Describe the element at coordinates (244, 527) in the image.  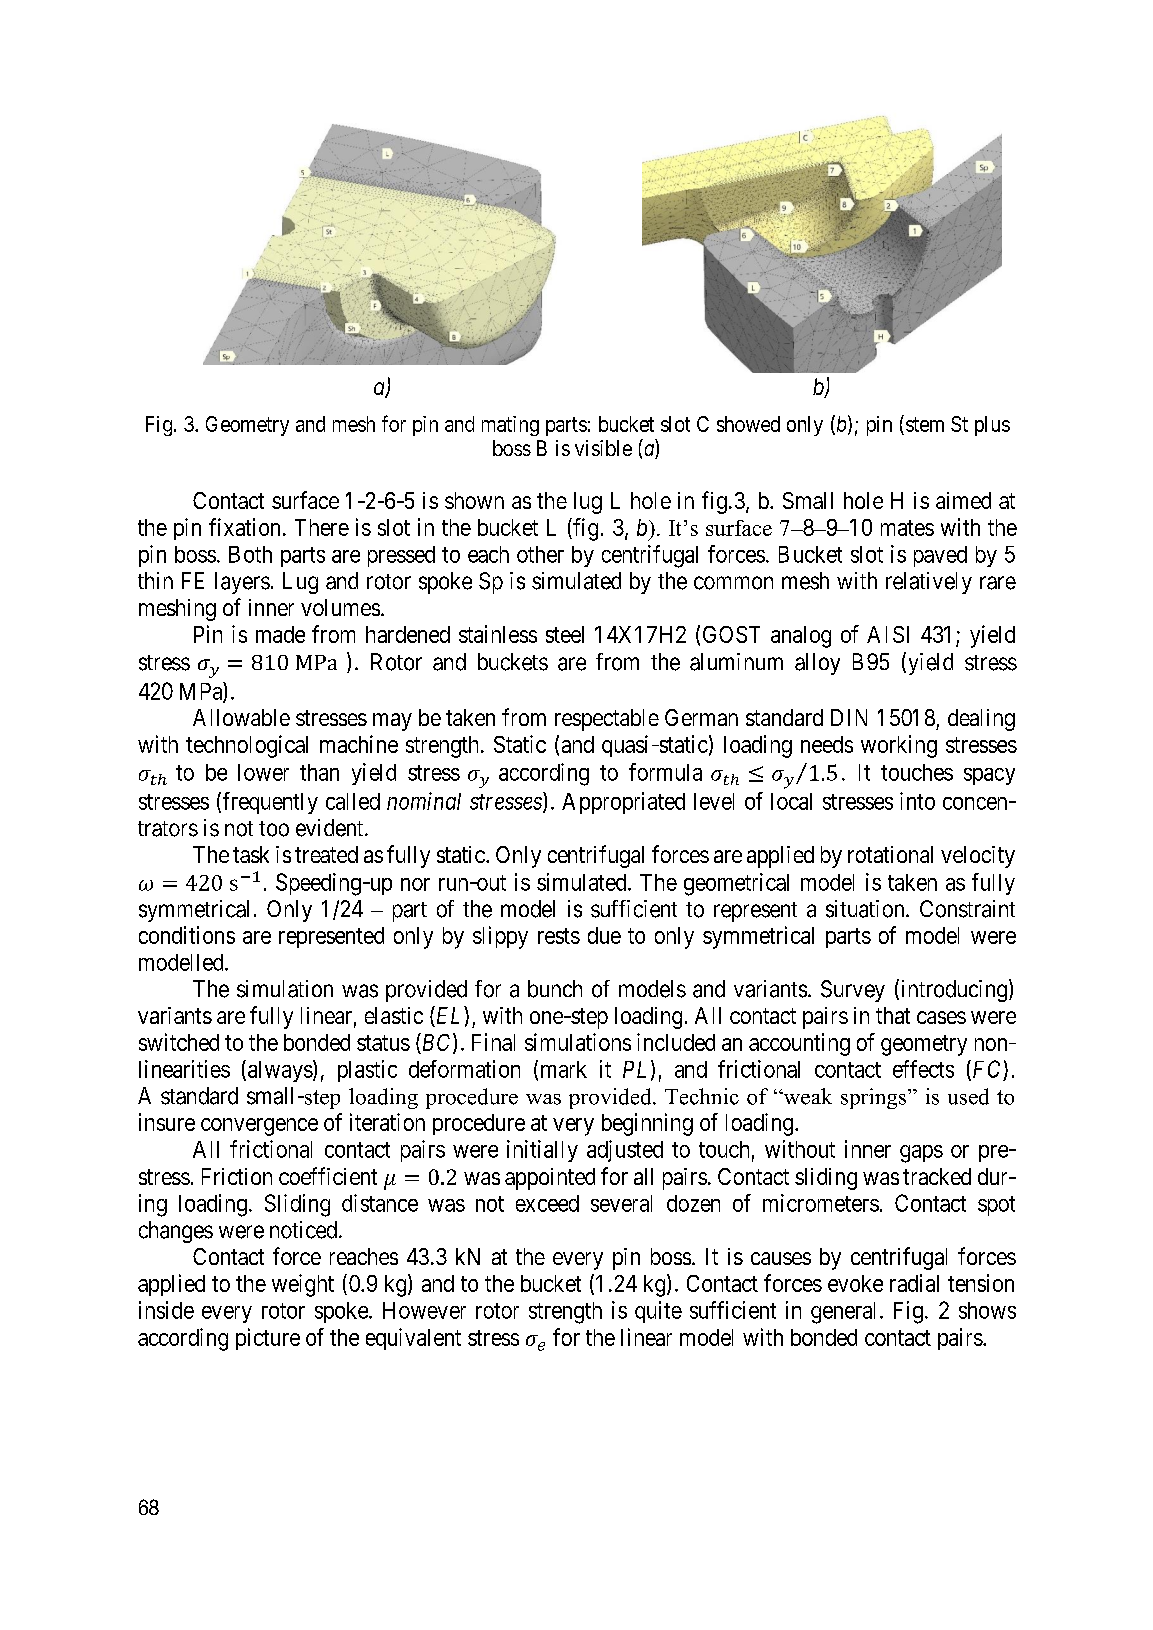
I see `fixation` at that location.
